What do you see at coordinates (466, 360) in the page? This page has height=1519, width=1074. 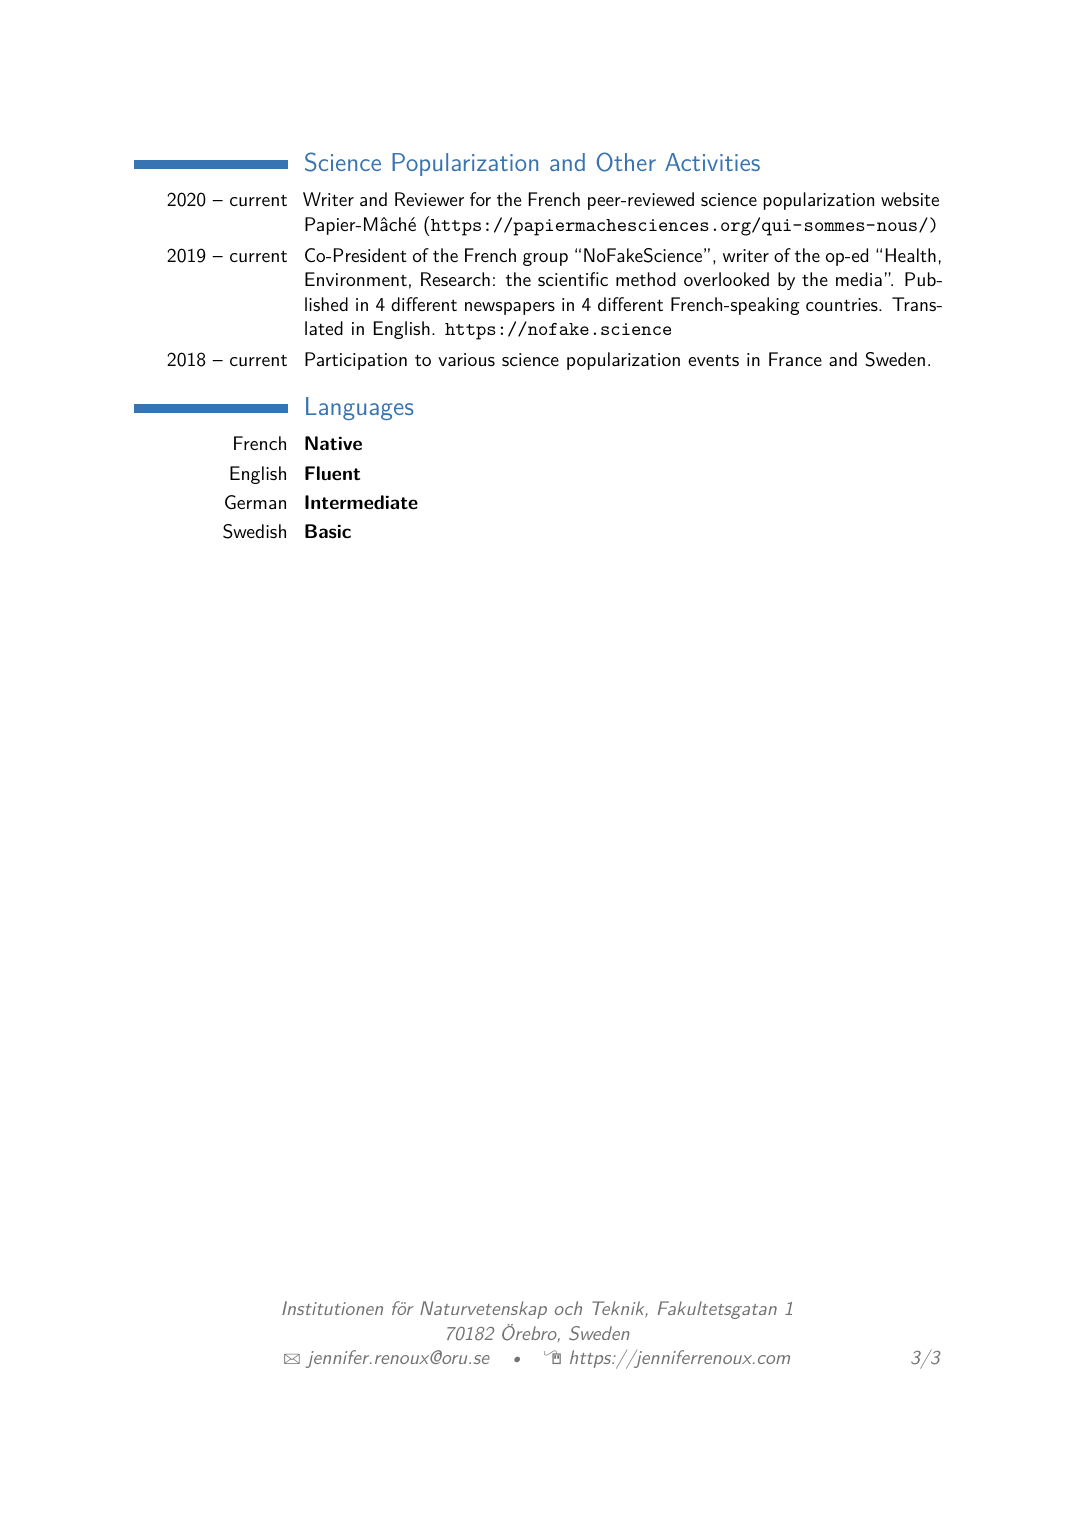 I see `various` at bounding box center [466, 360].
